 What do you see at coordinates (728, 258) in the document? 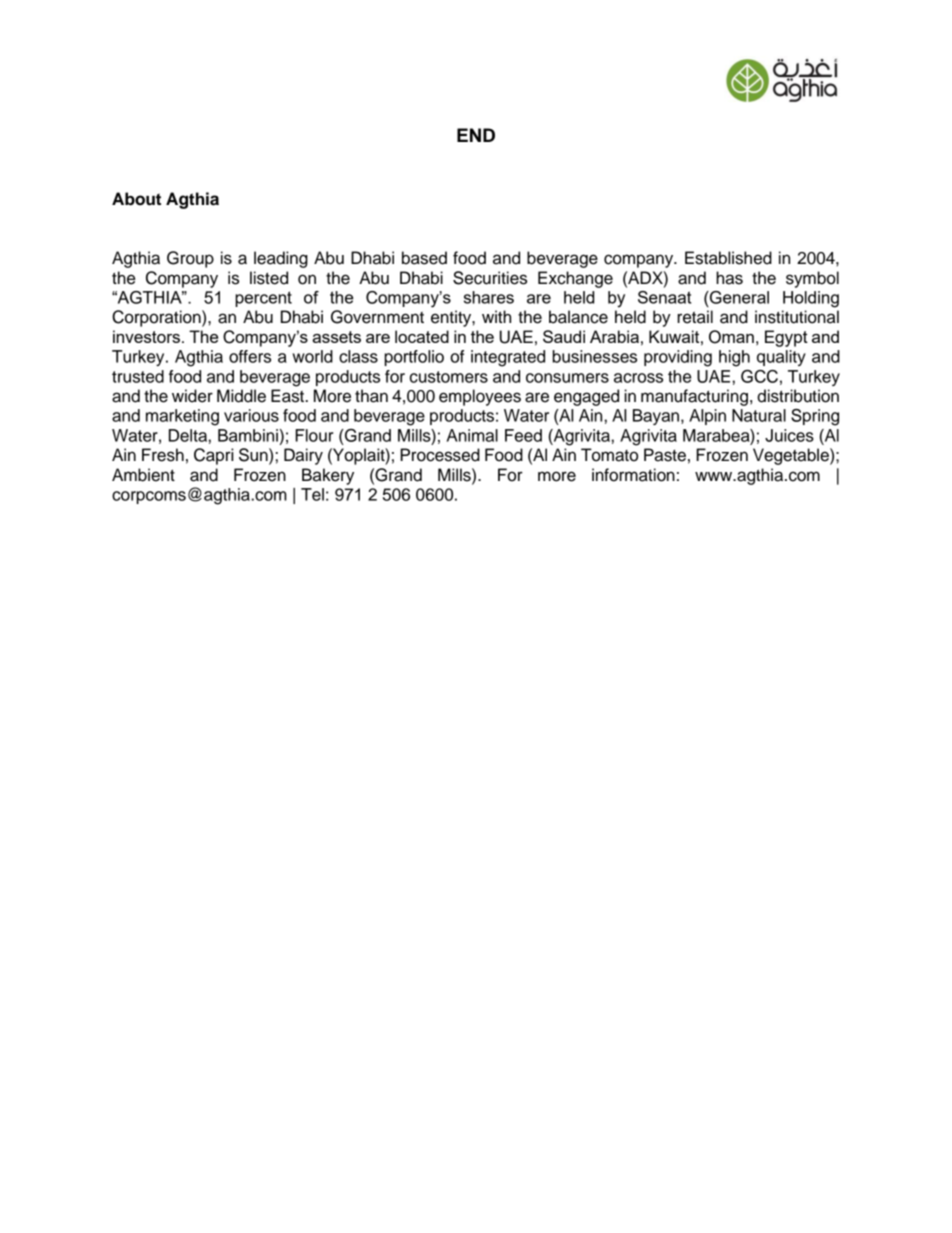
I see `Established` at bounding box center [728, 258].
